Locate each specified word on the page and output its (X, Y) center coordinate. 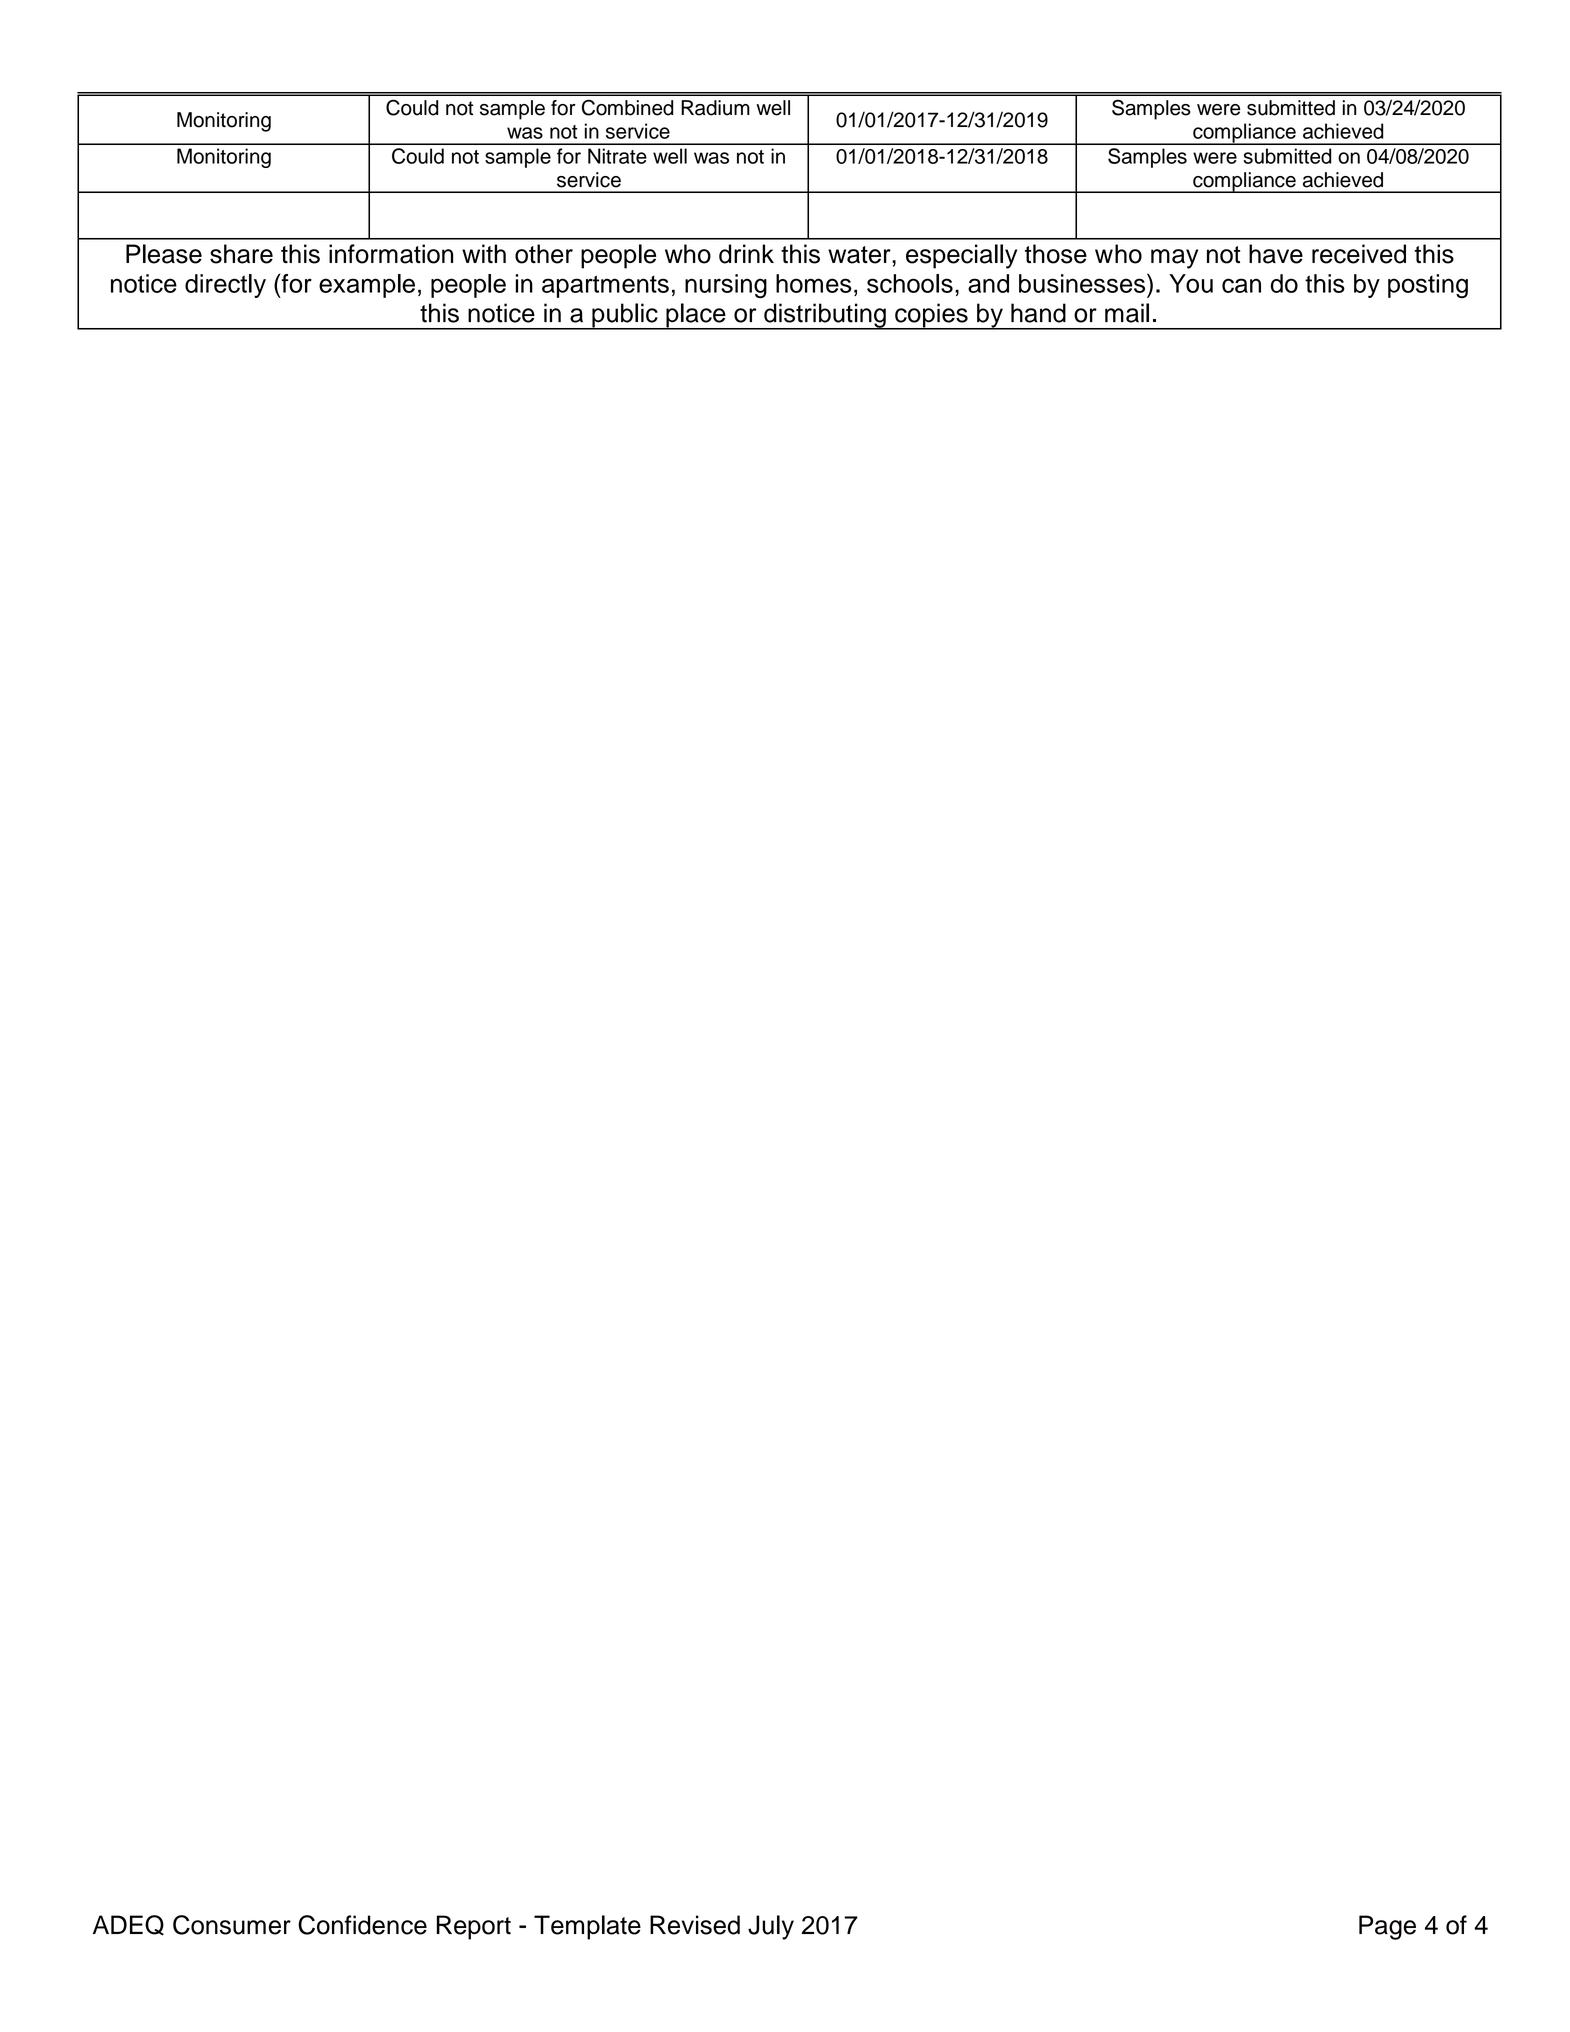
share (241, 254)
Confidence (362, 1925)
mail (1127, 313)
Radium (715, 108)
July (771, 1927)
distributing (825, 316)
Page (1387, 1927)
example (367, 286)
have (1276, 254)
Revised (695, 1925)
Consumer (232, 1925)
